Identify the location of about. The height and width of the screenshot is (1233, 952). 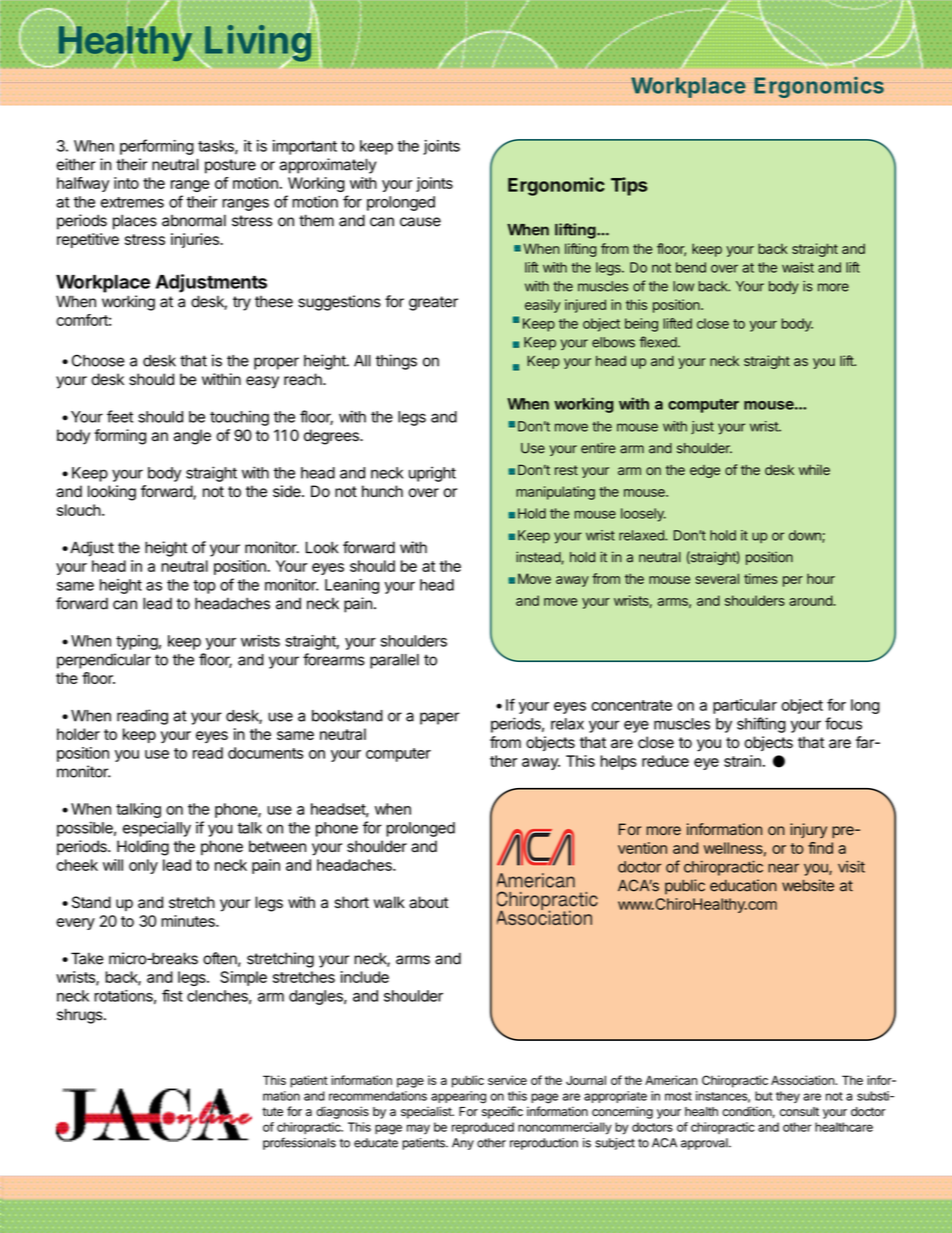
(428, 902).
